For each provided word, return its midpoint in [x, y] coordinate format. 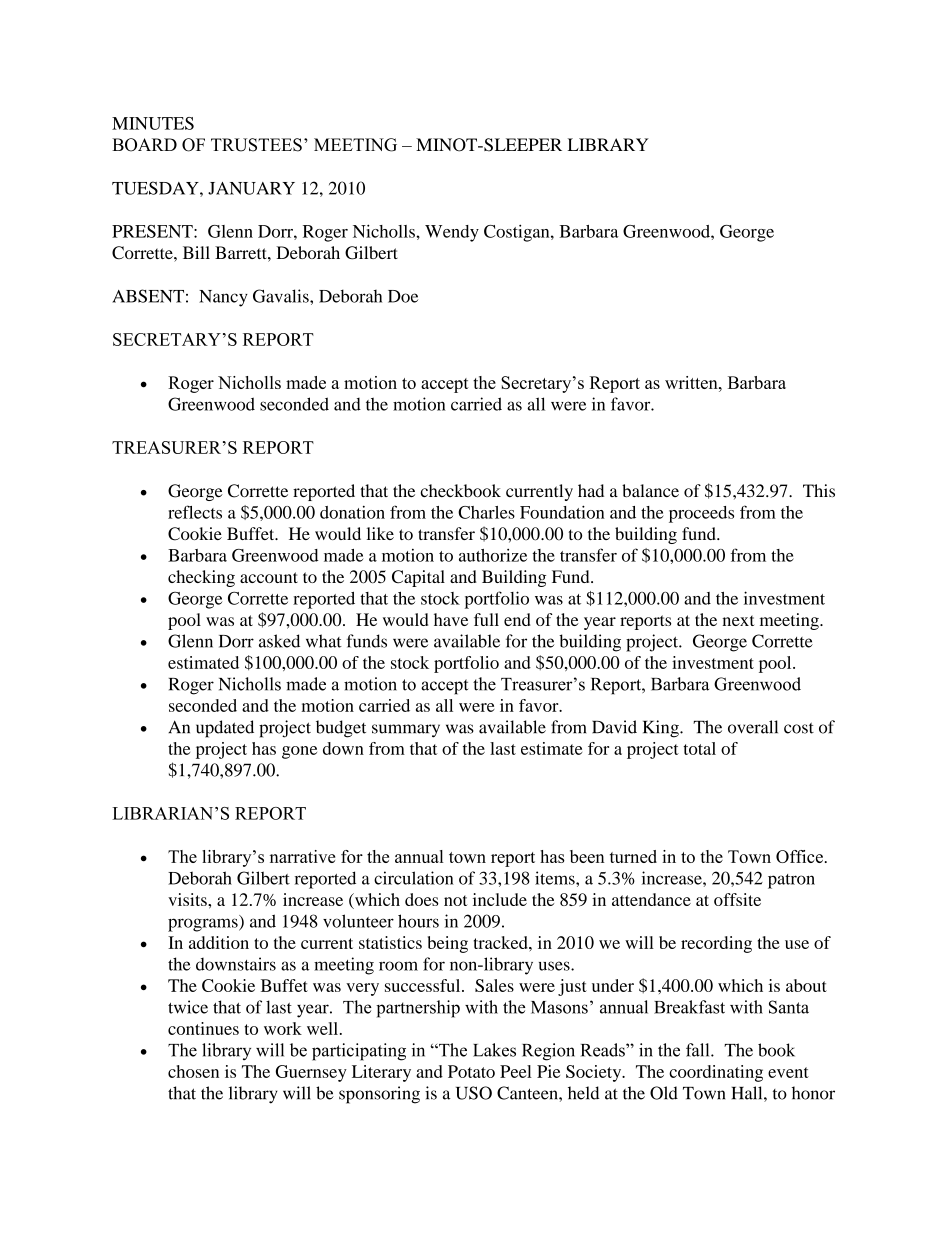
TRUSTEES [256, 145]
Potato [471, 1071]
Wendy [452, 233]
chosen [193, 1071]
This [819, 490]
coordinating [716, 1073]
